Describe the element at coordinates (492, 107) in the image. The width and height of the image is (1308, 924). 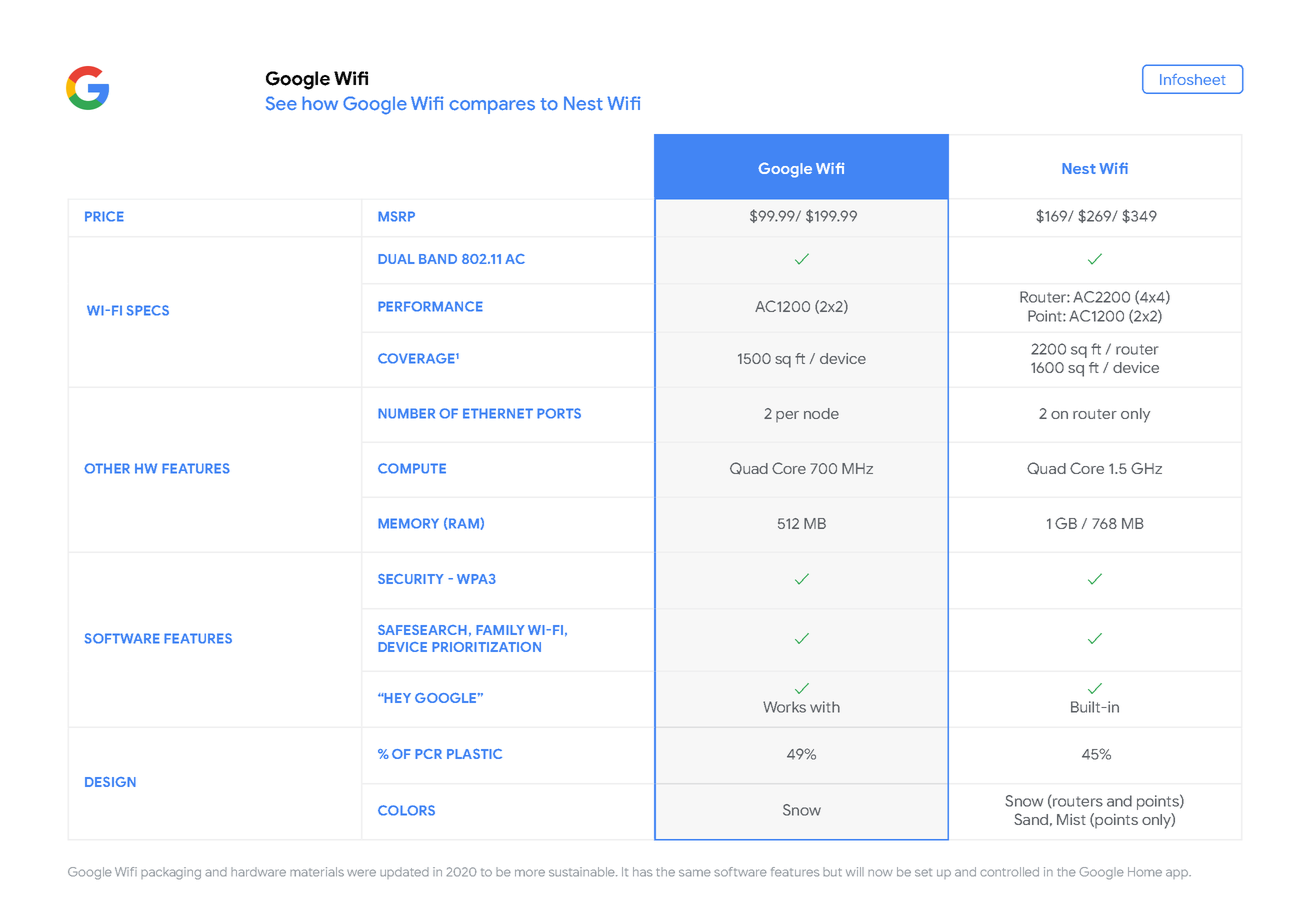
I see `compares` at that location.
